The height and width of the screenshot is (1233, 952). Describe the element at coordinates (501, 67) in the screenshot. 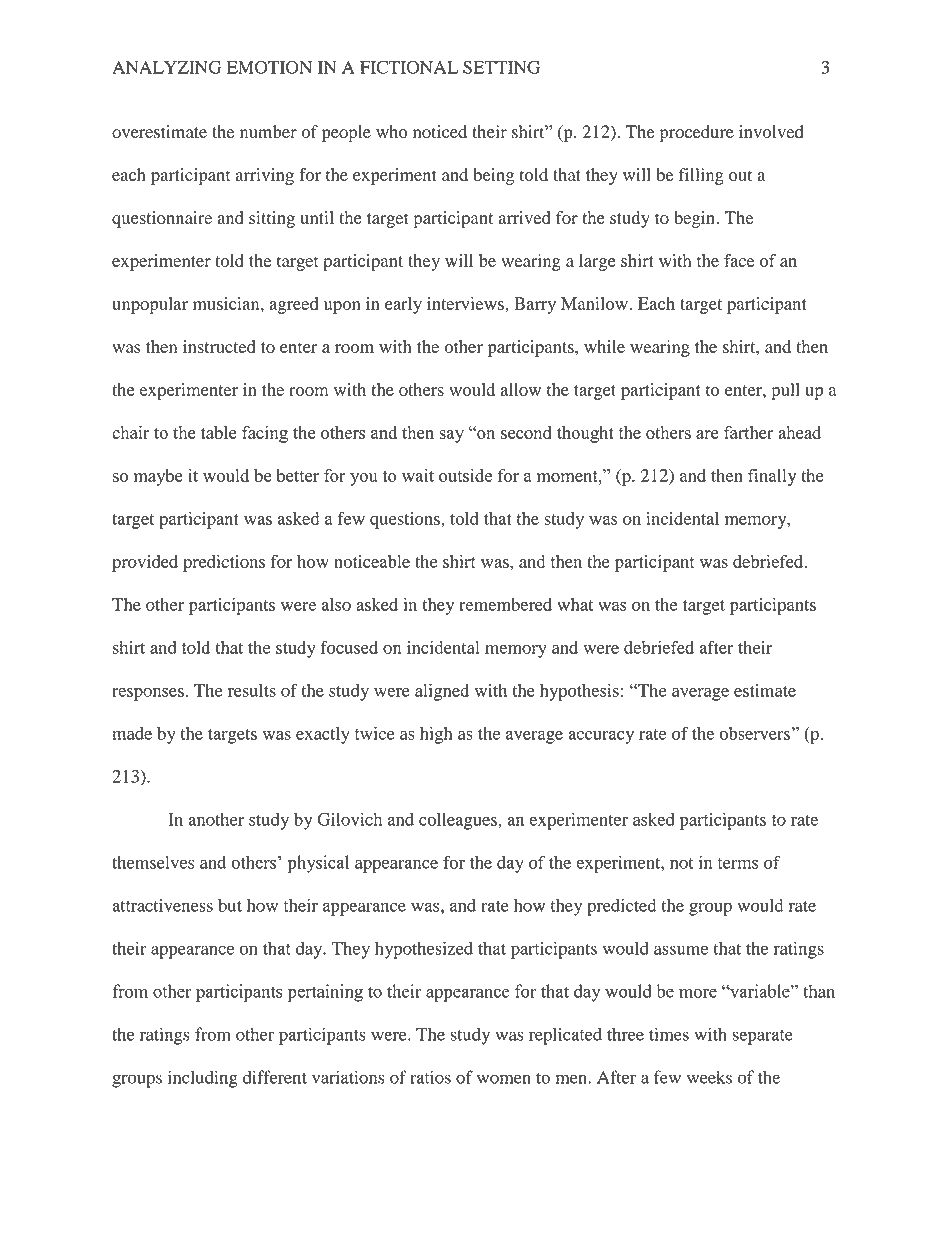

I see `SETTING` at that location.
